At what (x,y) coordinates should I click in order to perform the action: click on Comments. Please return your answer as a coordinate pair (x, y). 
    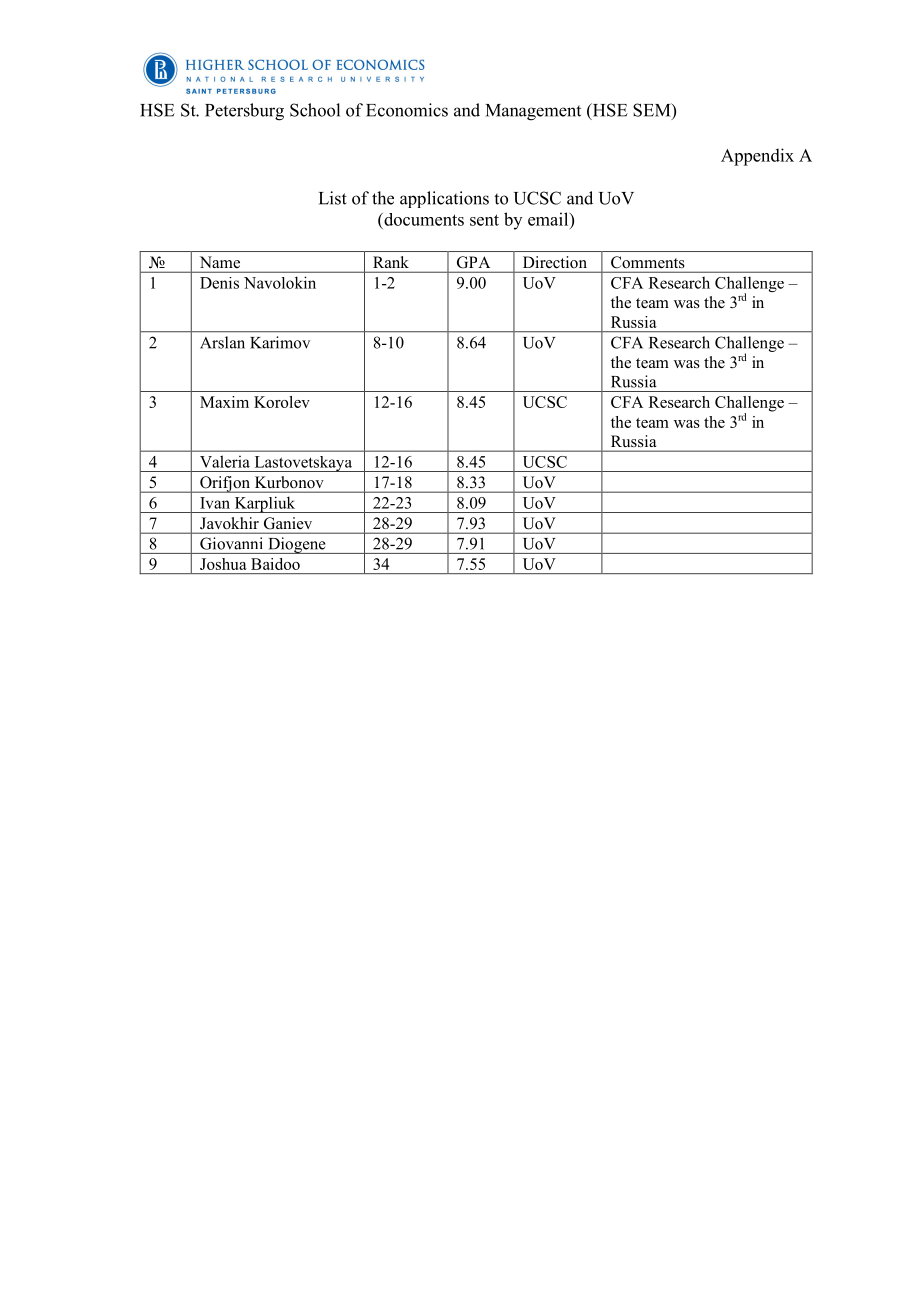
    Looking at the image, I should click on (647, 262).
